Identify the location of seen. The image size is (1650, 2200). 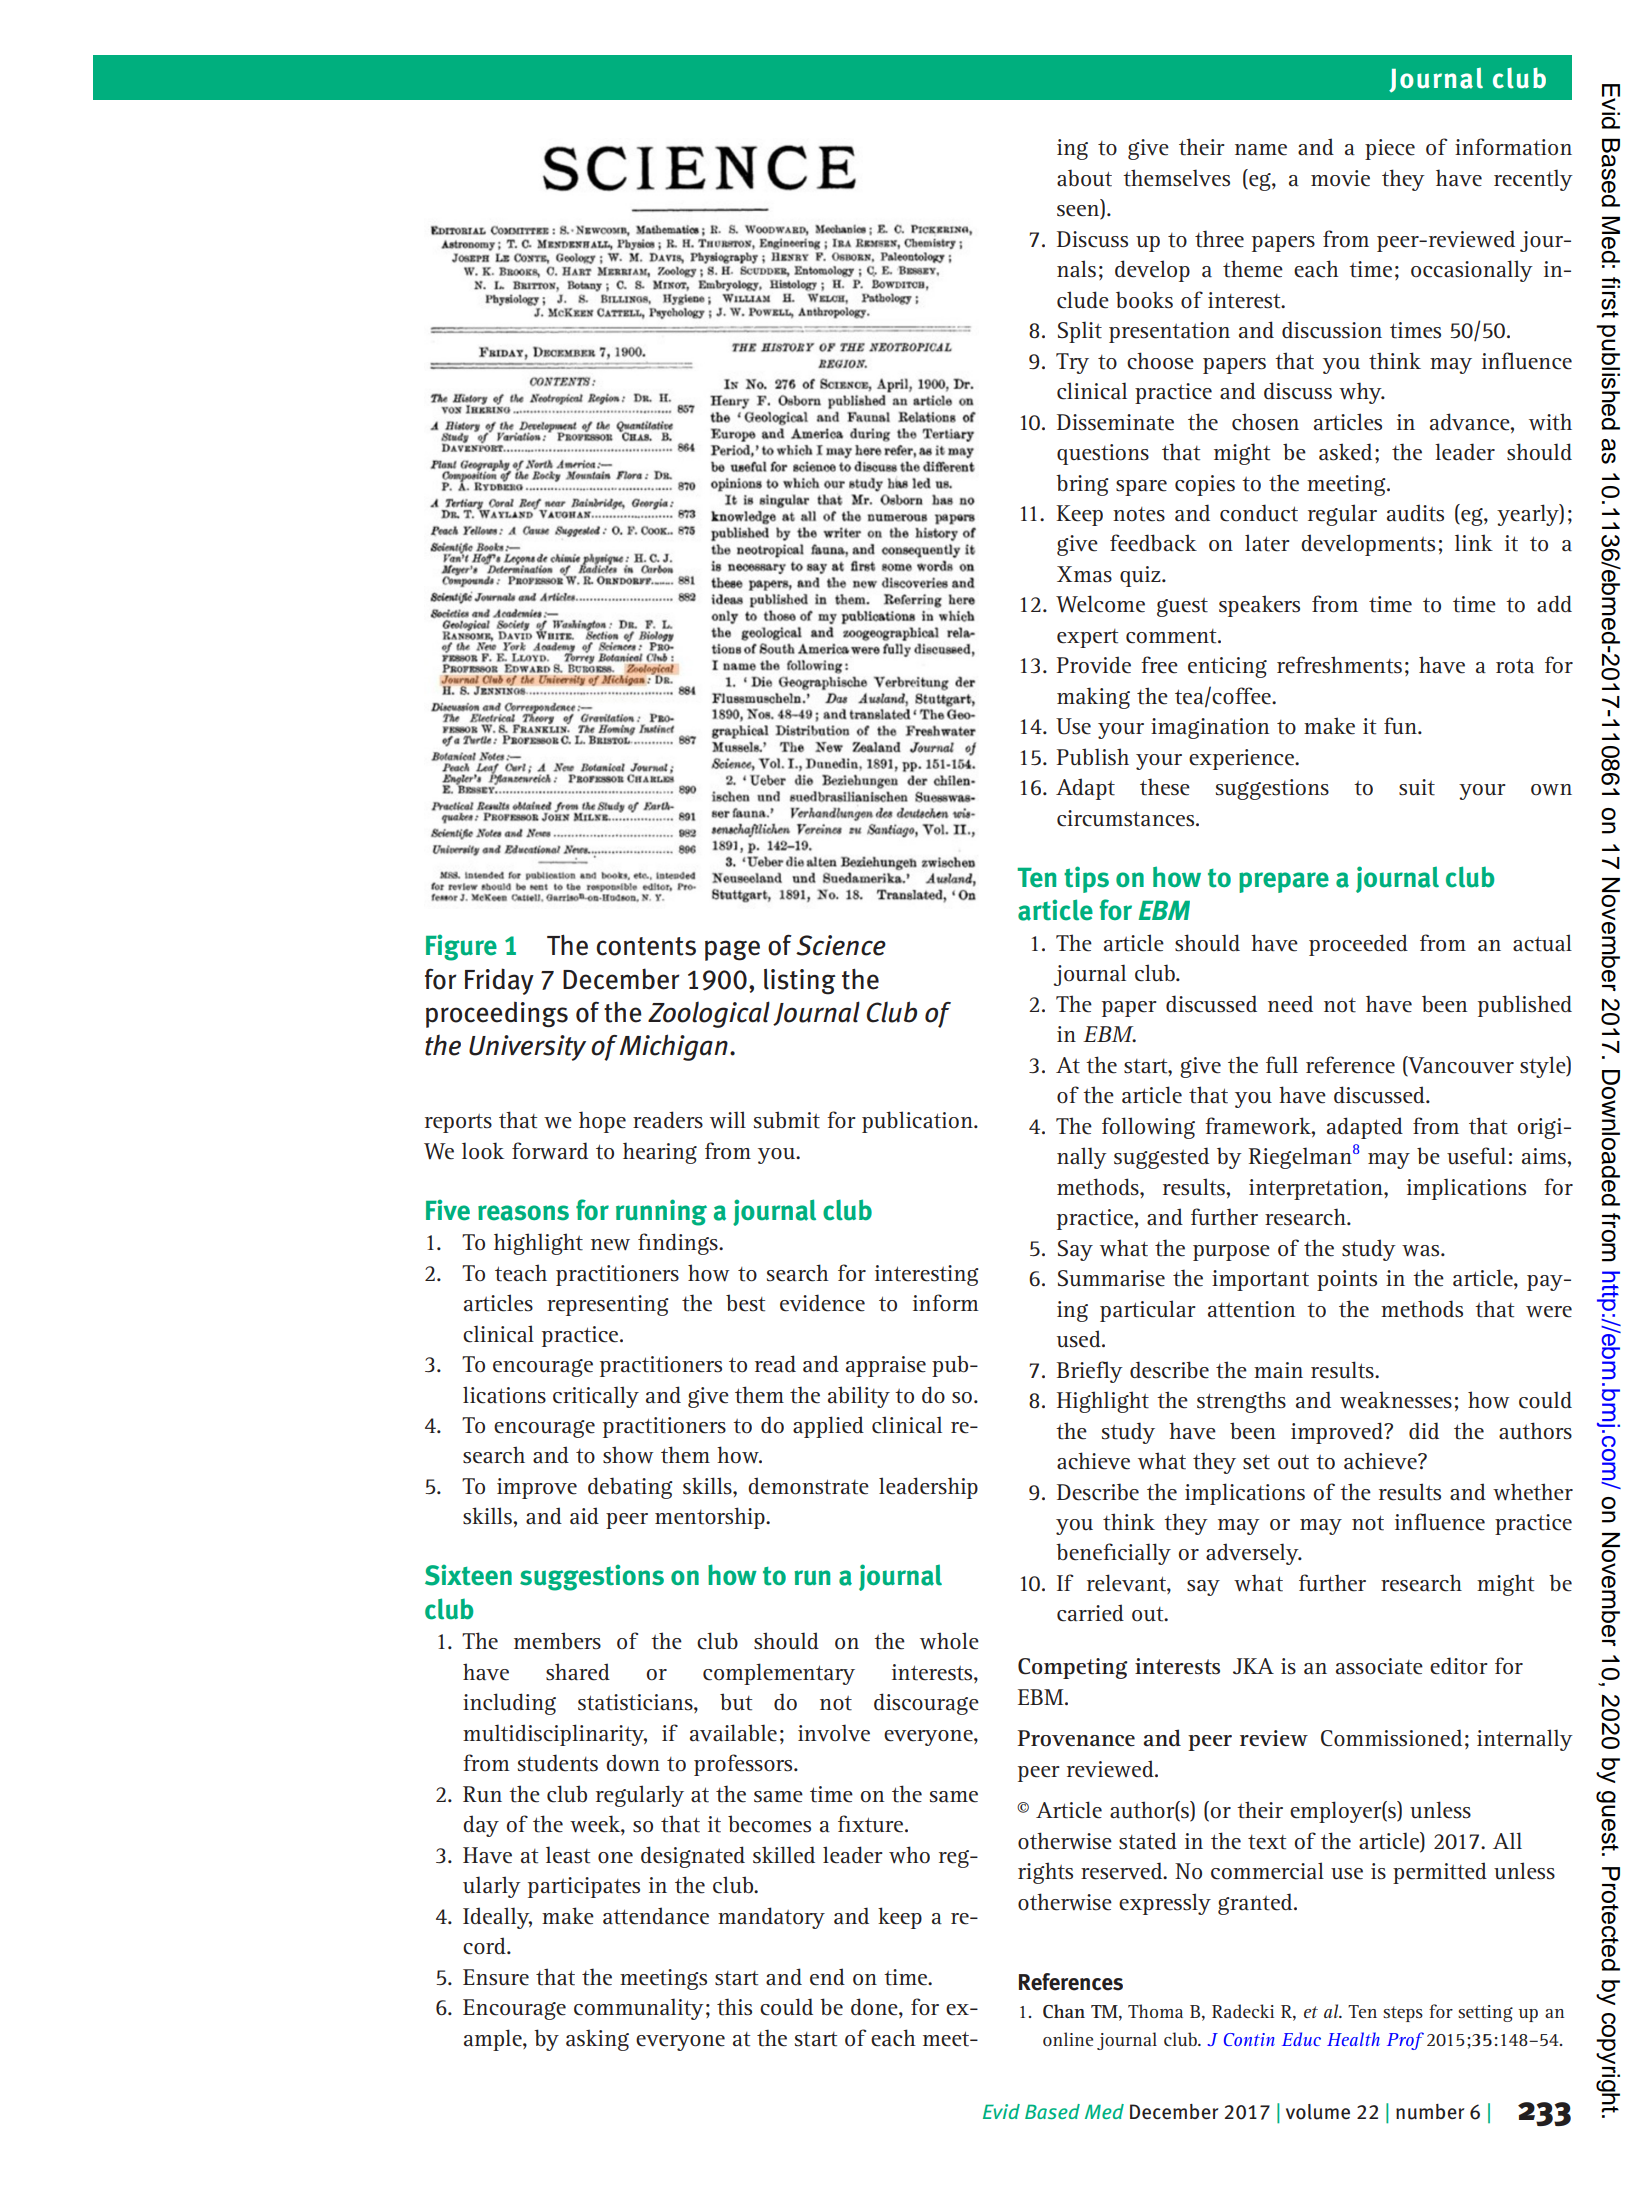
(1079, 212).
